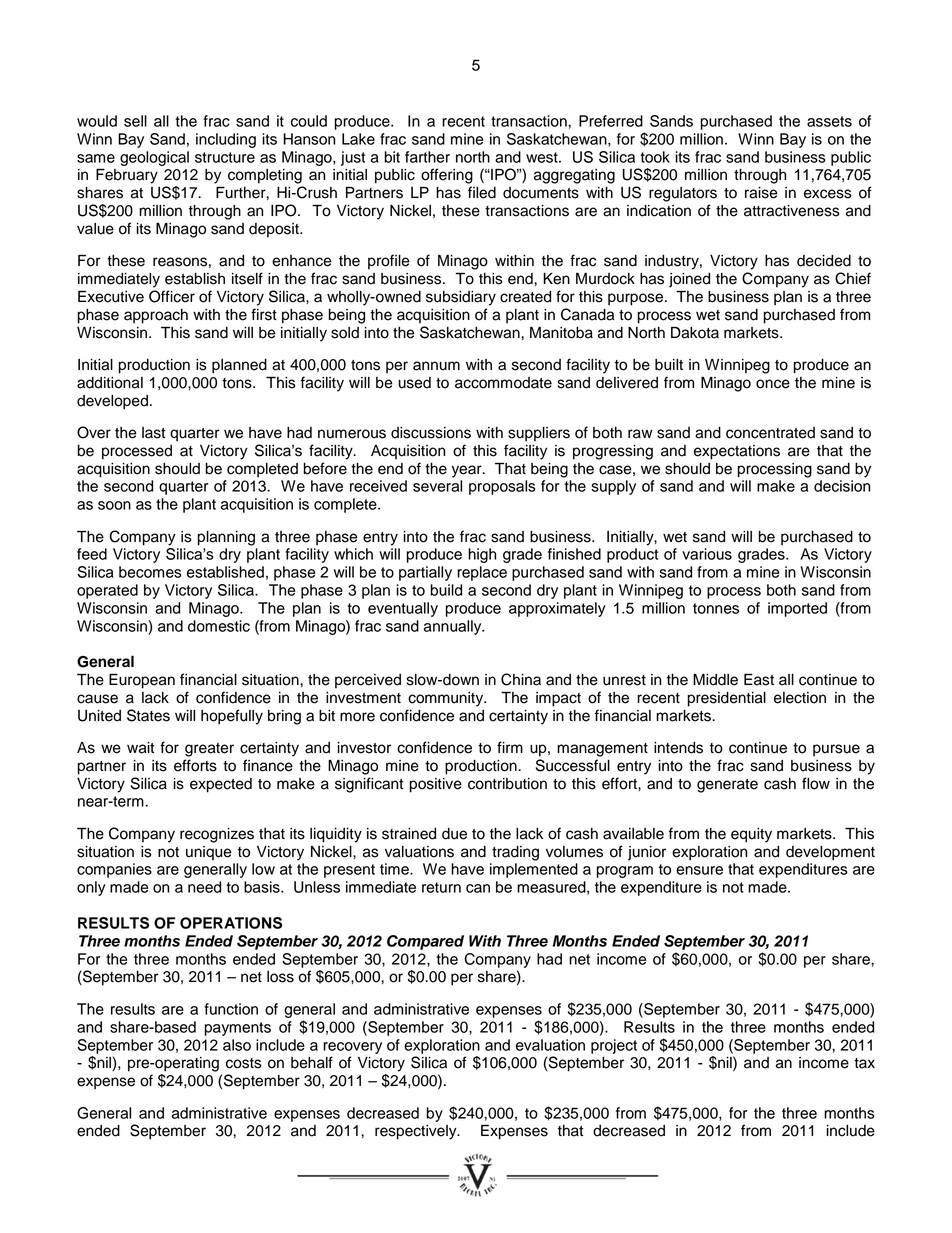 The image size is (952, 1233). What do you see at coordinates (864, 1063) in the screenshot?
I see `tax` at bounding box center [864, 1063].
